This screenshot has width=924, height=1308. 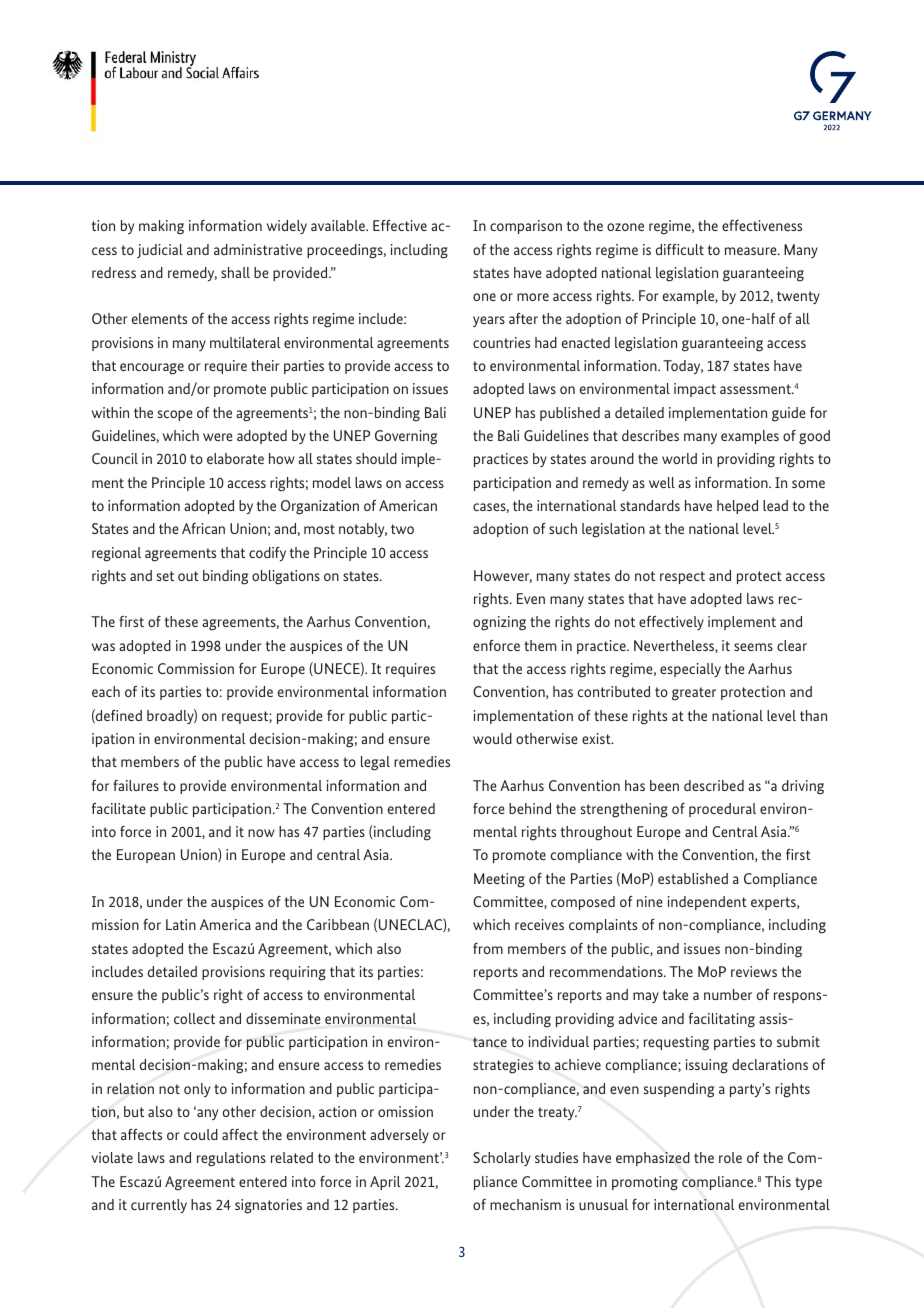 What do you see at coordinates (502, 1159) in the screenshot?
I see `Scholarly` at bounding box center [502, 1159].
